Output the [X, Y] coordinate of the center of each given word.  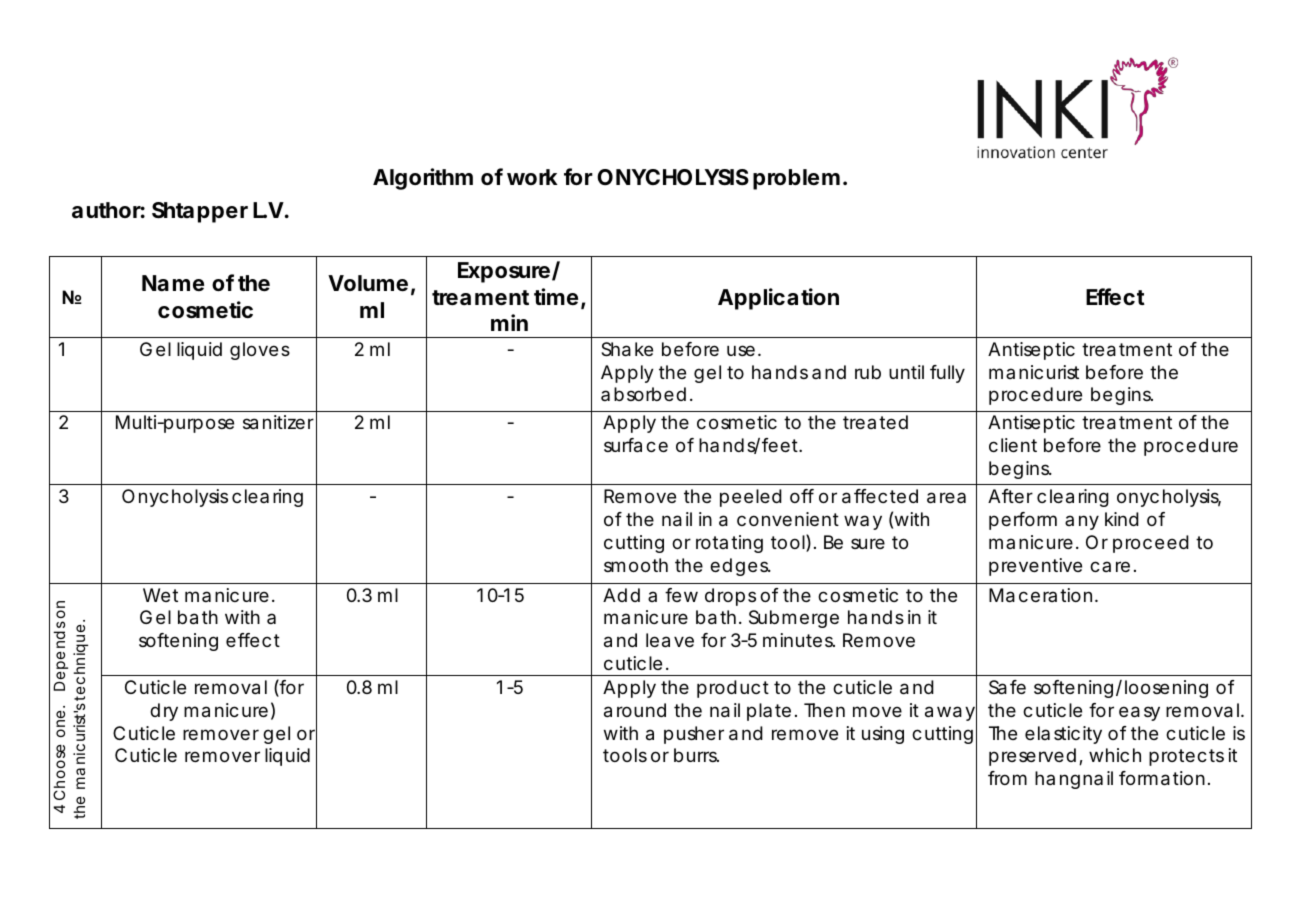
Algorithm [423, 179]
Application [778, 299]
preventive [1035, 567]
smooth [636, 565]
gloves [260, 351]
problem [796, 179]
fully [947, 374]
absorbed [643, 394]
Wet [160, 595]
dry [164, 712]
